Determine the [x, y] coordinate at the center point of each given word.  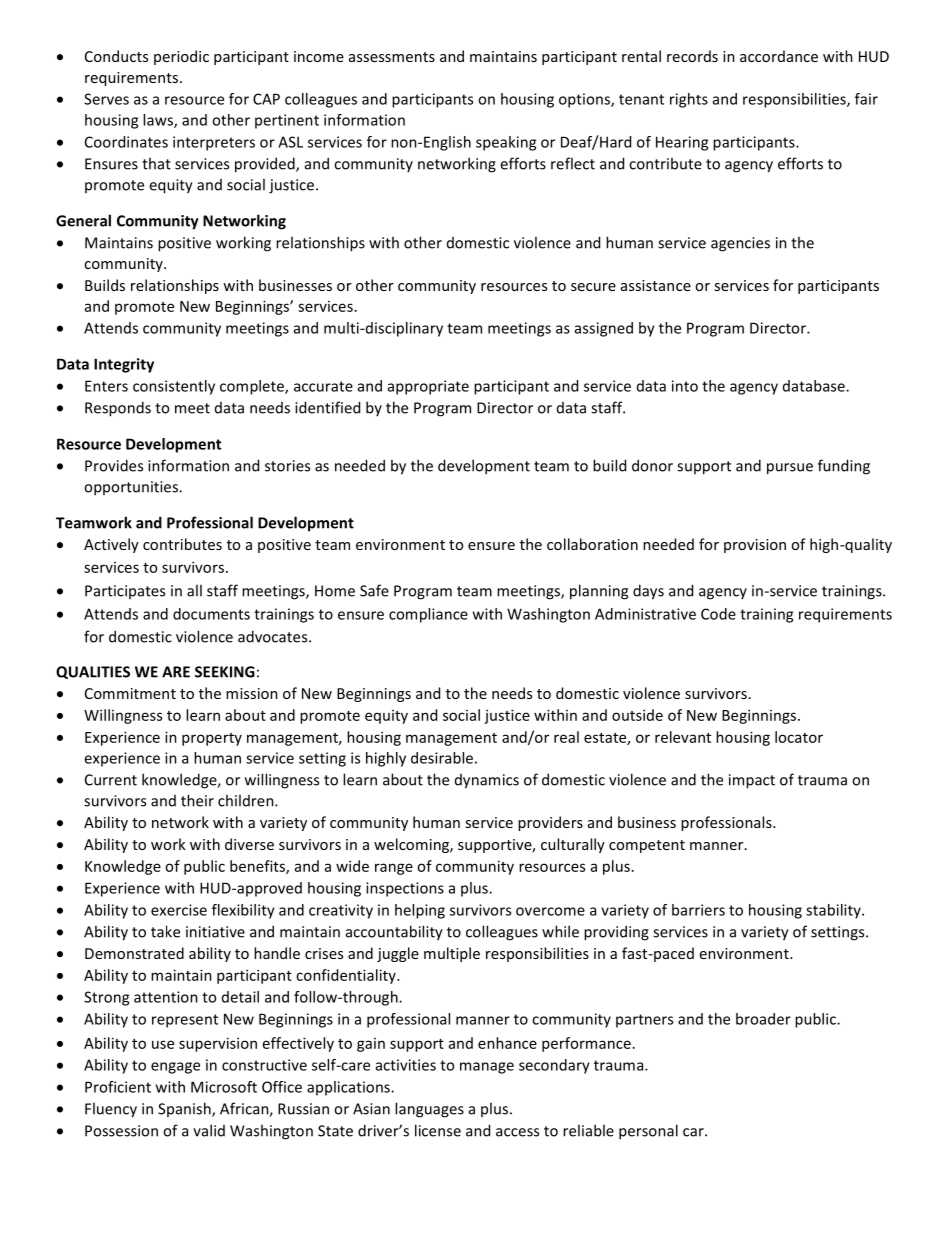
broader [763, 1019]
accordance [779, 56]
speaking [506, 143]
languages [429, 1110]
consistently [174, 387]
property [212, 739]
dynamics [487, 781]
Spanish [185, 1109]
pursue [790, 469]
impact [752, 781]
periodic [181, 57]
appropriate [428, 387]
